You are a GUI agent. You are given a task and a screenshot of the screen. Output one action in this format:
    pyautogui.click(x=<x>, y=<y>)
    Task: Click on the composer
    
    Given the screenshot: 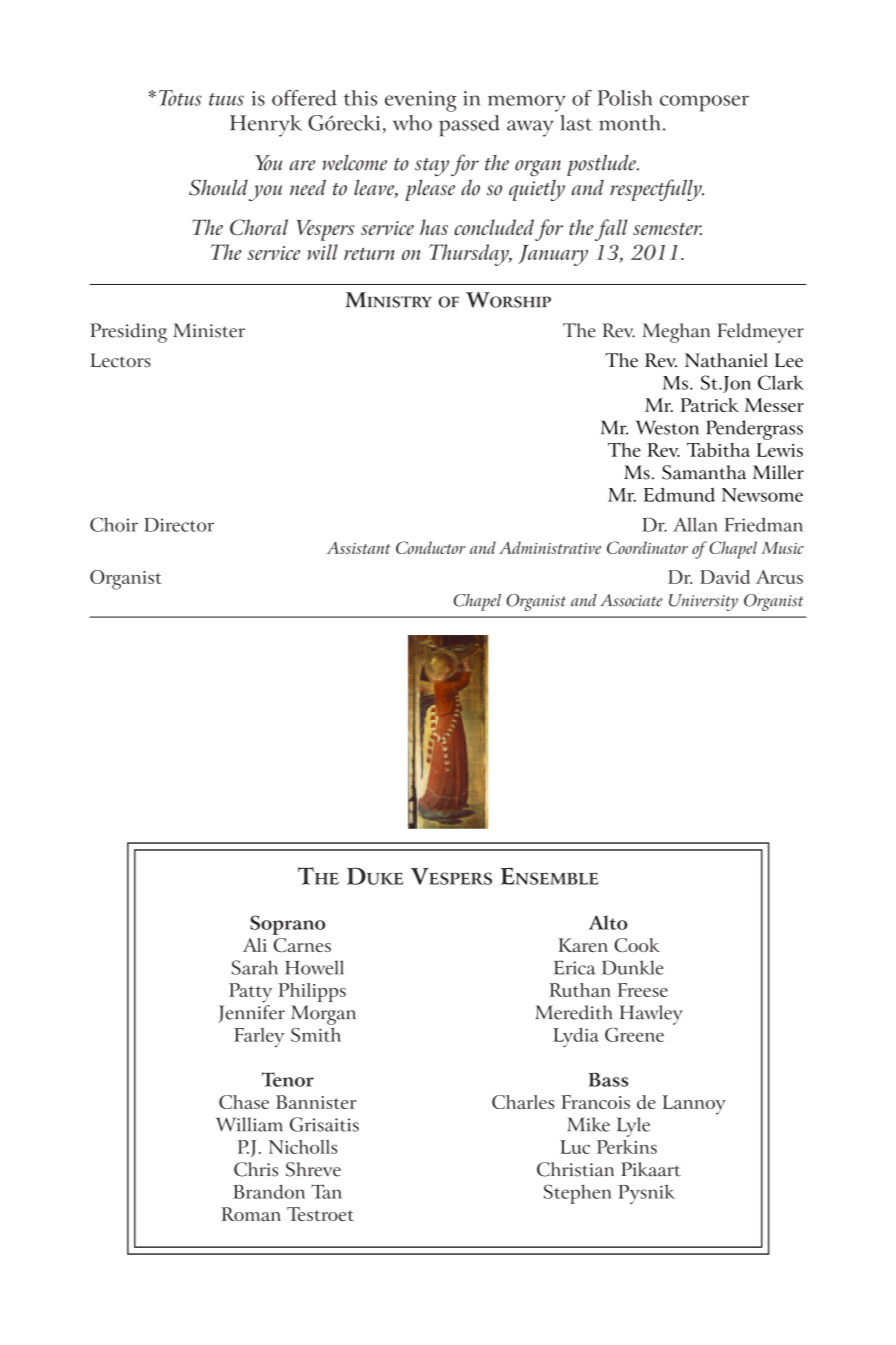 What is the action you would take?
    pyautogui.click(x=704, y=103)
